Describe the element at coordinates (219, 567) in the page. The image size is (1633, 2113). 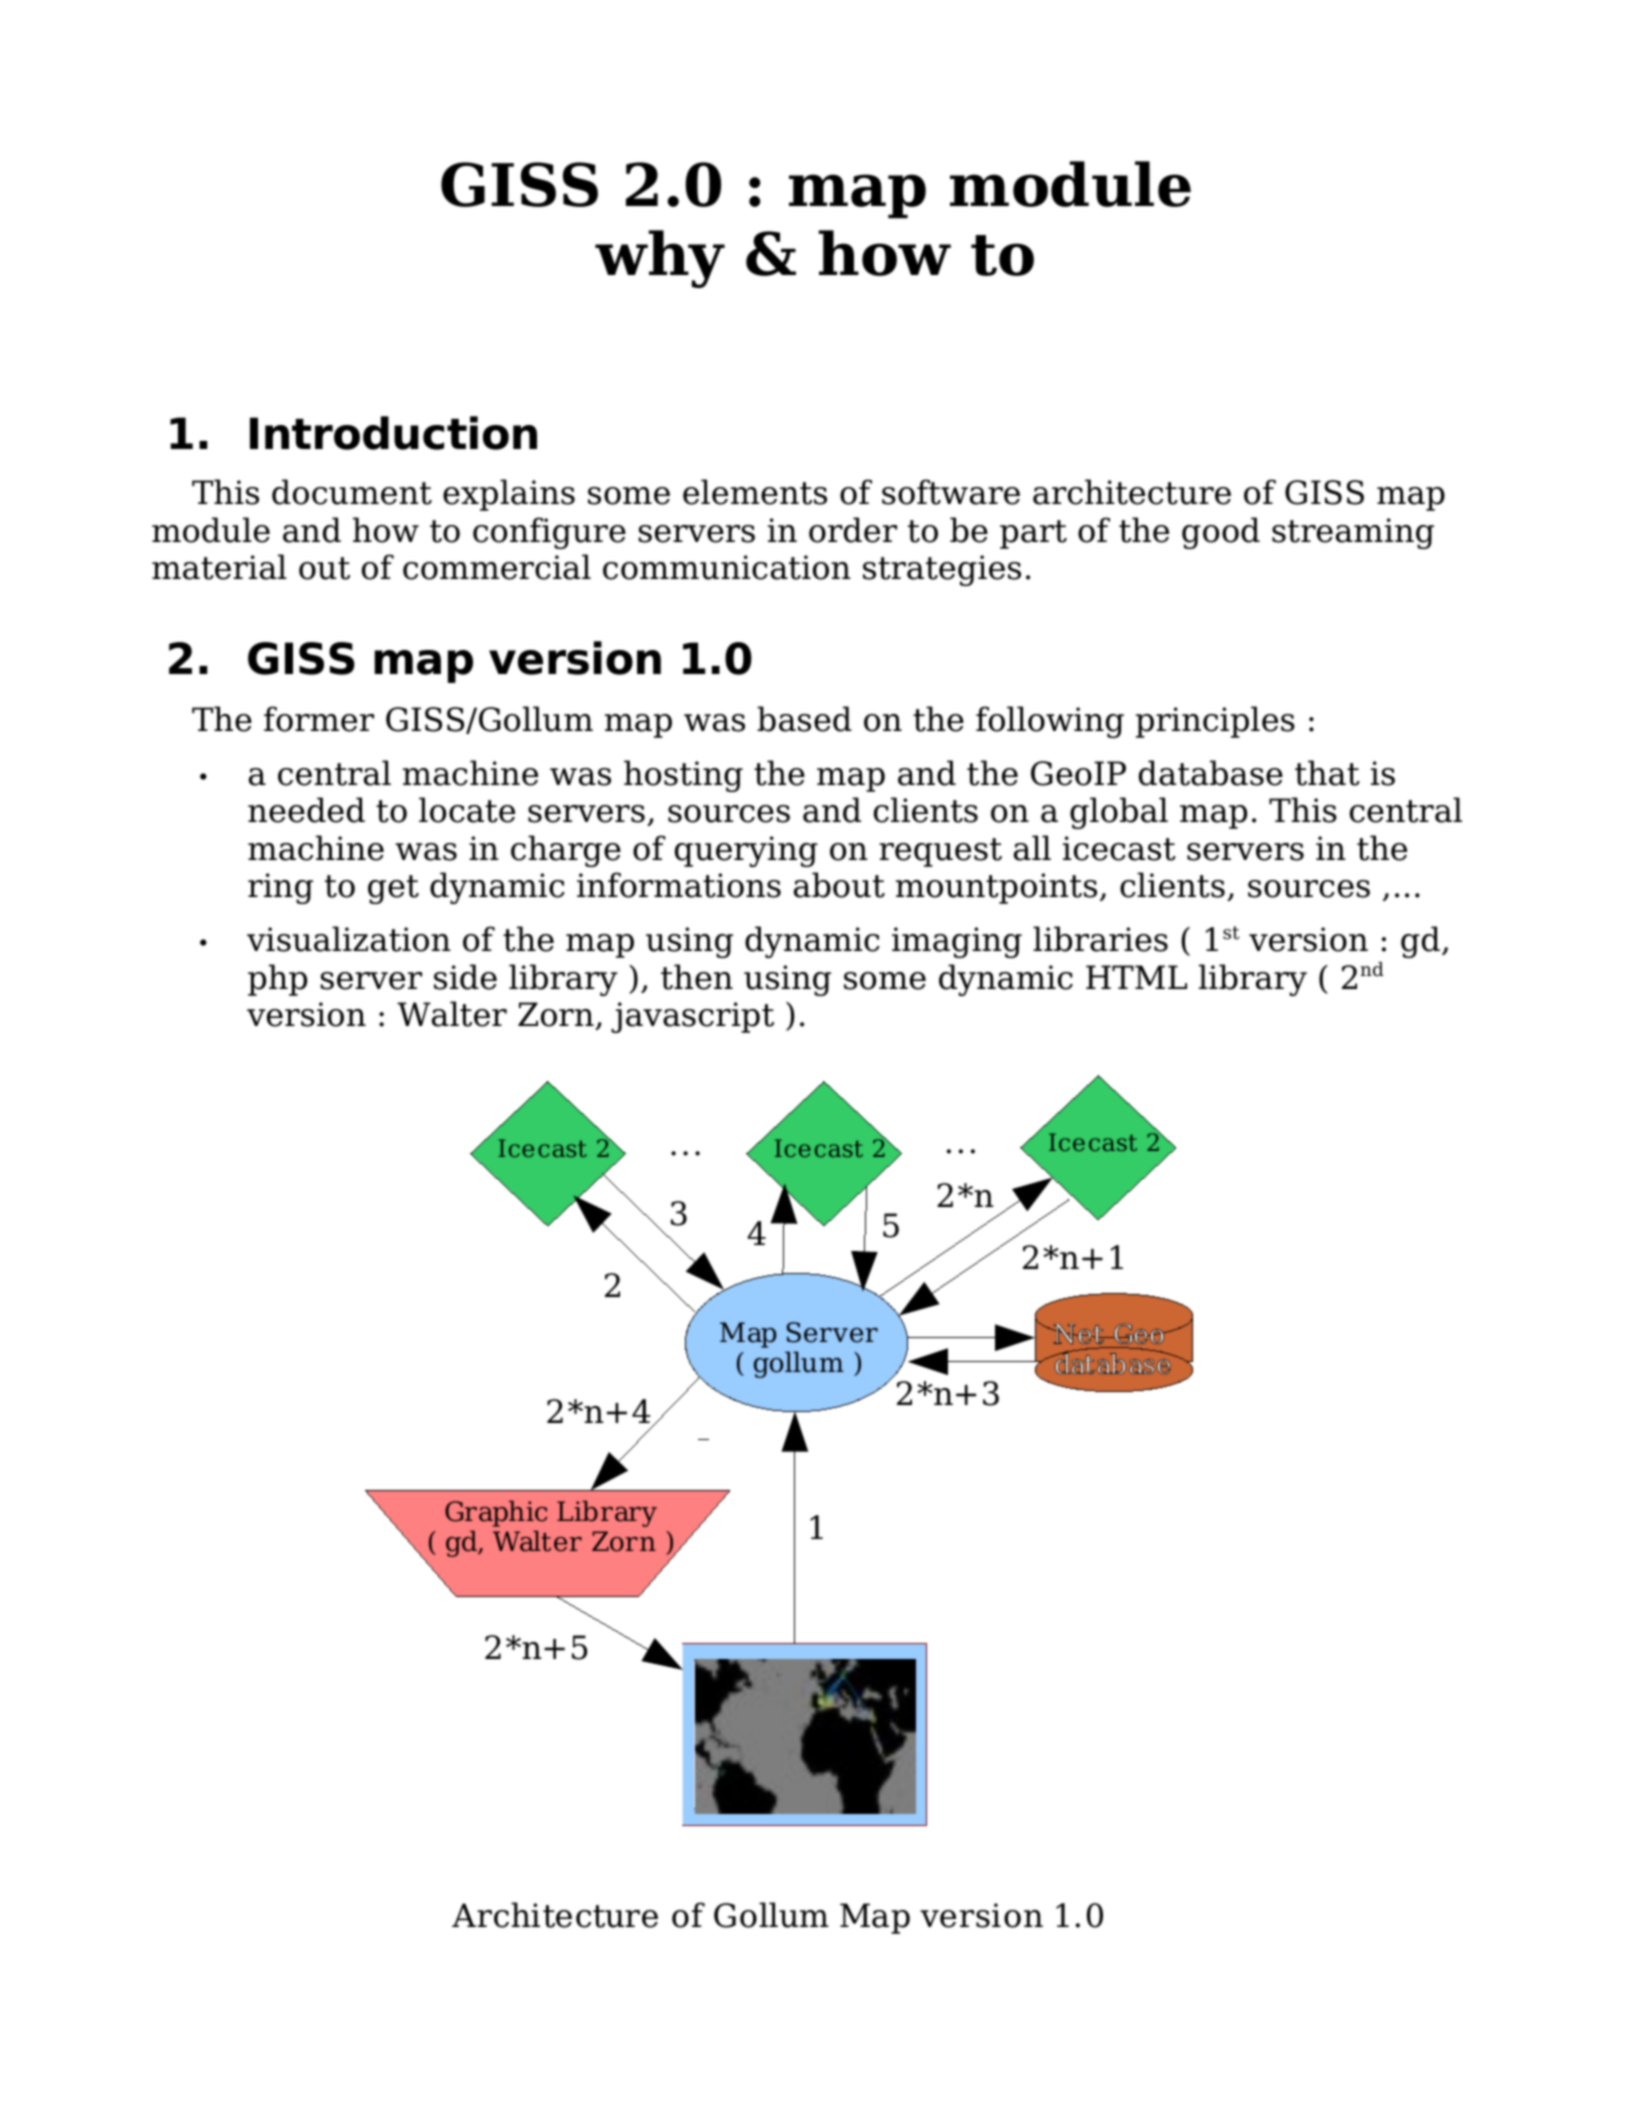
I see `material` at that location.
